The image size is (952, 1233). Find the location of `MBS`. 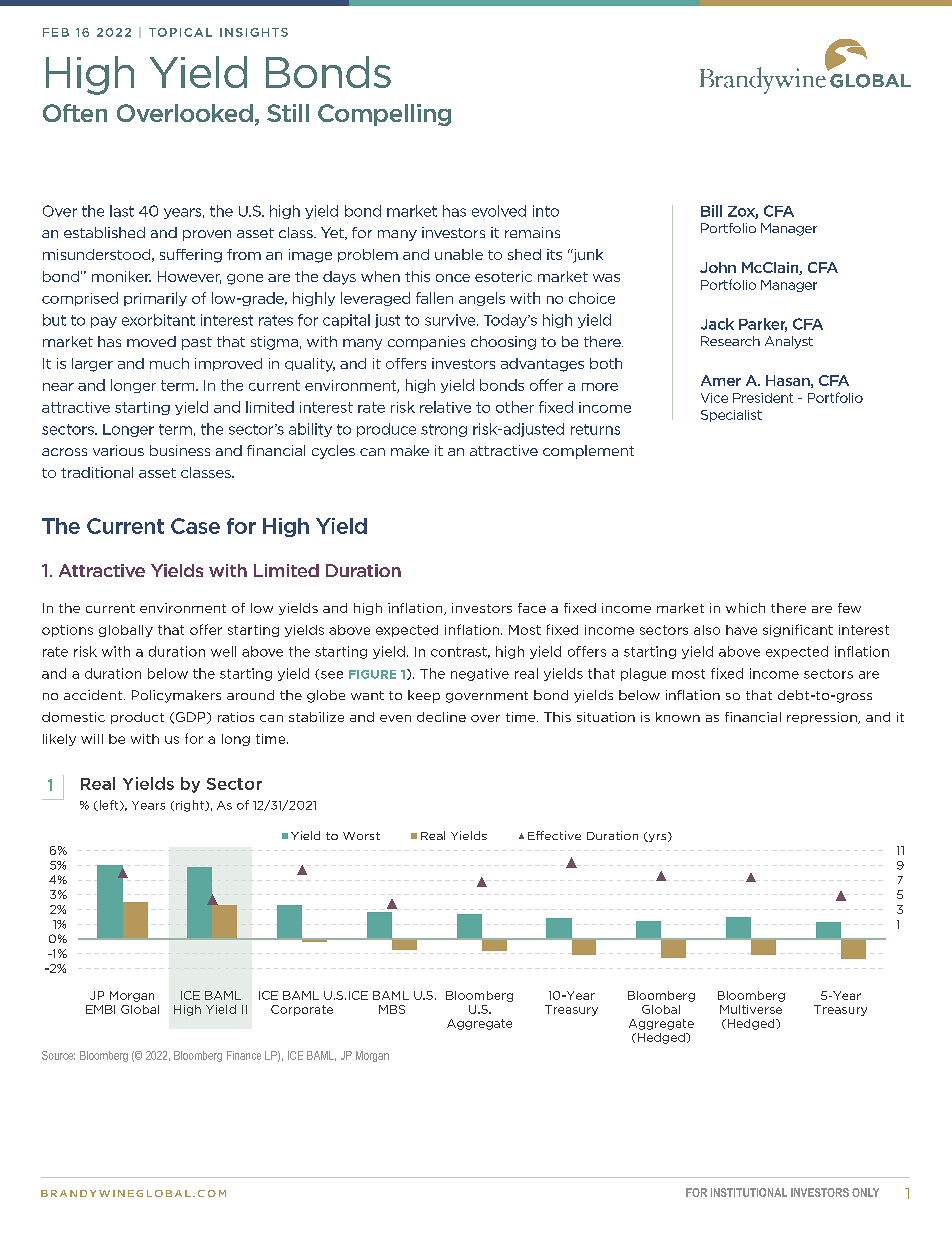

MBS is located at coordinates (392, 1009).
